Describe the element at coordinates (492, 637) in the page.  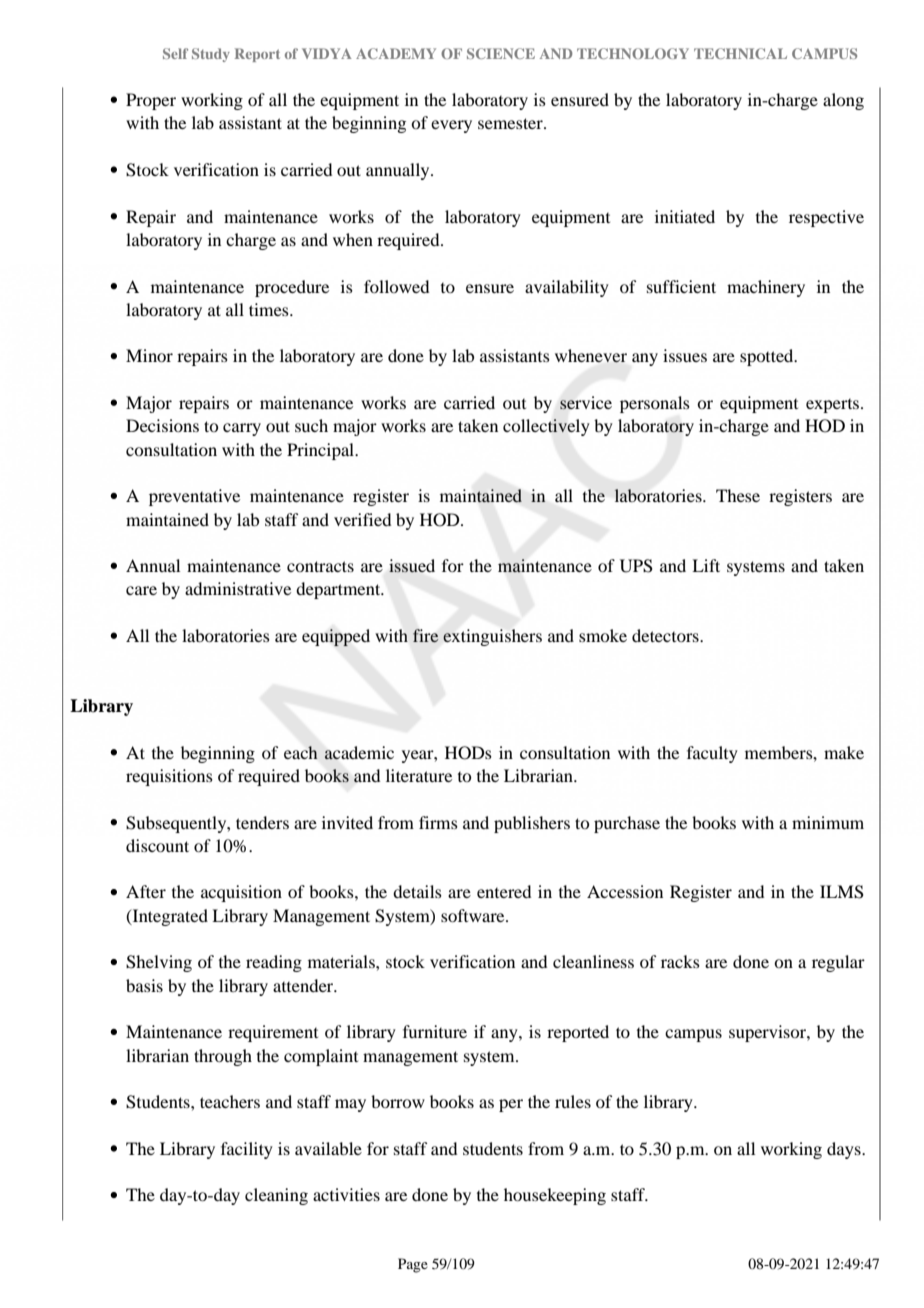
I see `extinguishers` at that location.
